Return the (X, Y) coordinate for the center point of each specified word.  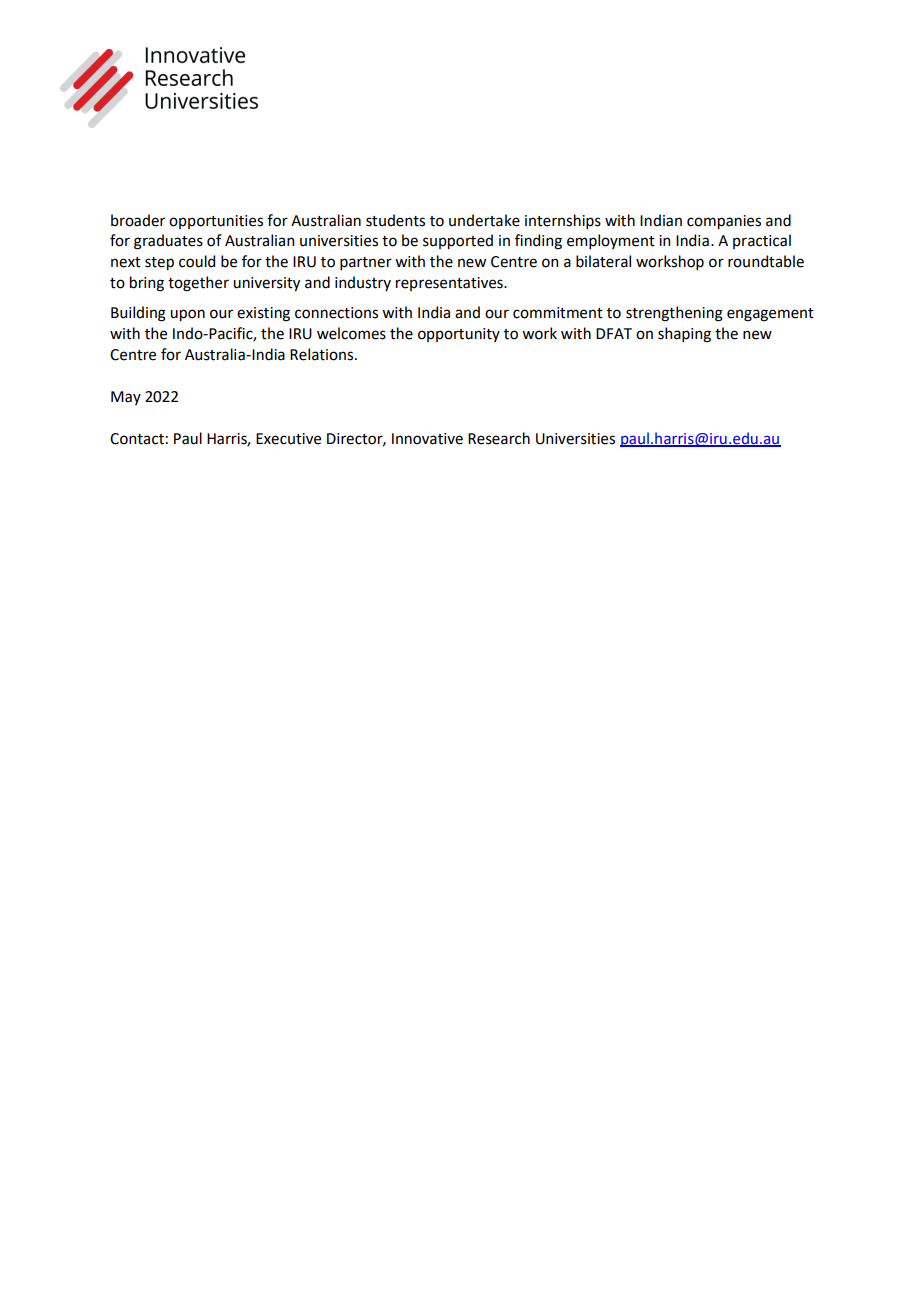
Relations (323, 354)
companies (724, 222)
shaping (684, 335)
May (126, 398)
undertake (484, 220)
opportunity (459, 335)
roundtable (766, 261)
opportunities (216, 222)
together (198, 284)
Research (499, 438)
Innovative (427, 439)
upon (187, 315)
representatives (450, 284)
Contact (137, 439)
